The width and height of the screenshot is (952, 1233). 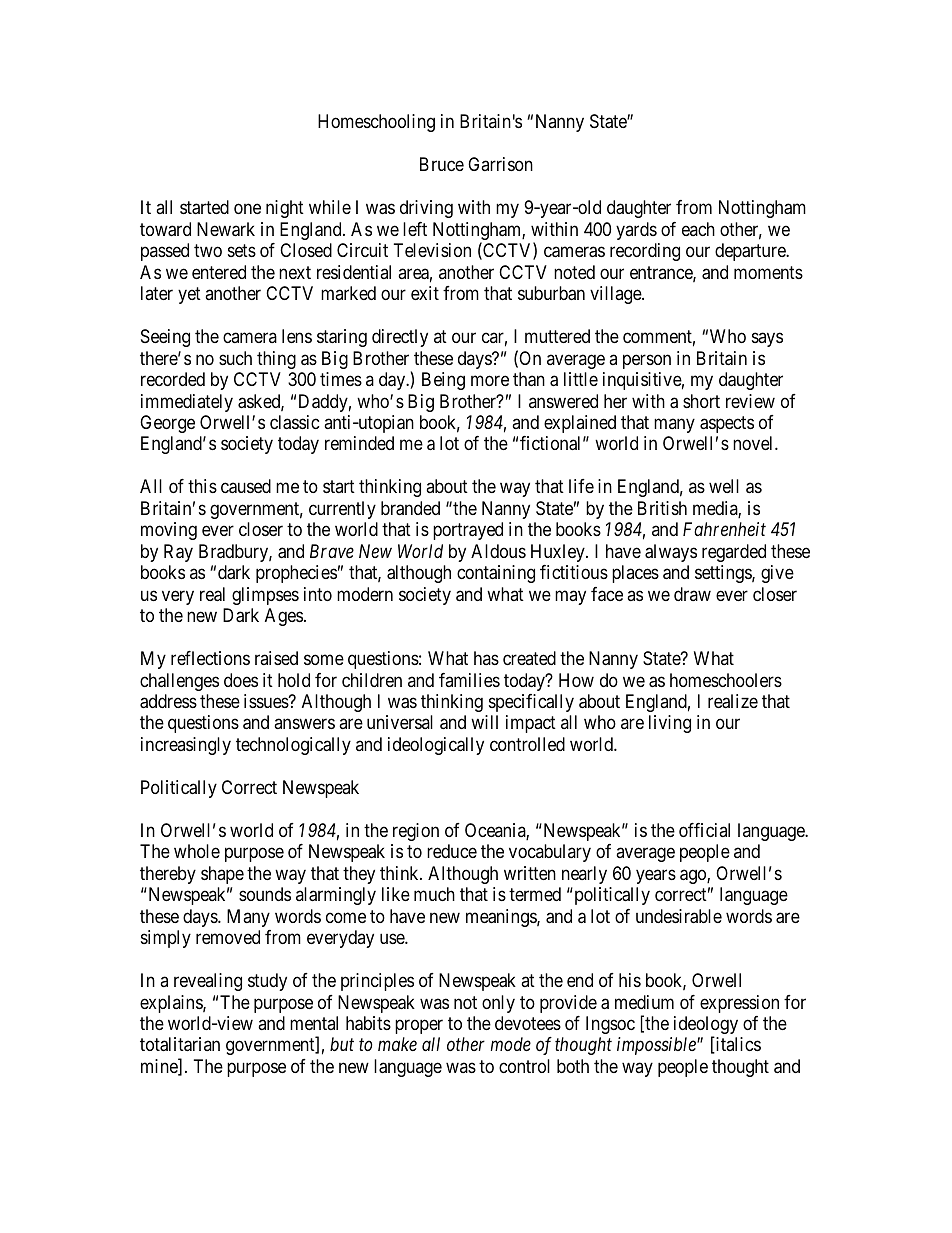 What do you see at coordinates (180, 1044) in the screenshot?
I see `totalitarian` at bounding box center [180, 1044].
